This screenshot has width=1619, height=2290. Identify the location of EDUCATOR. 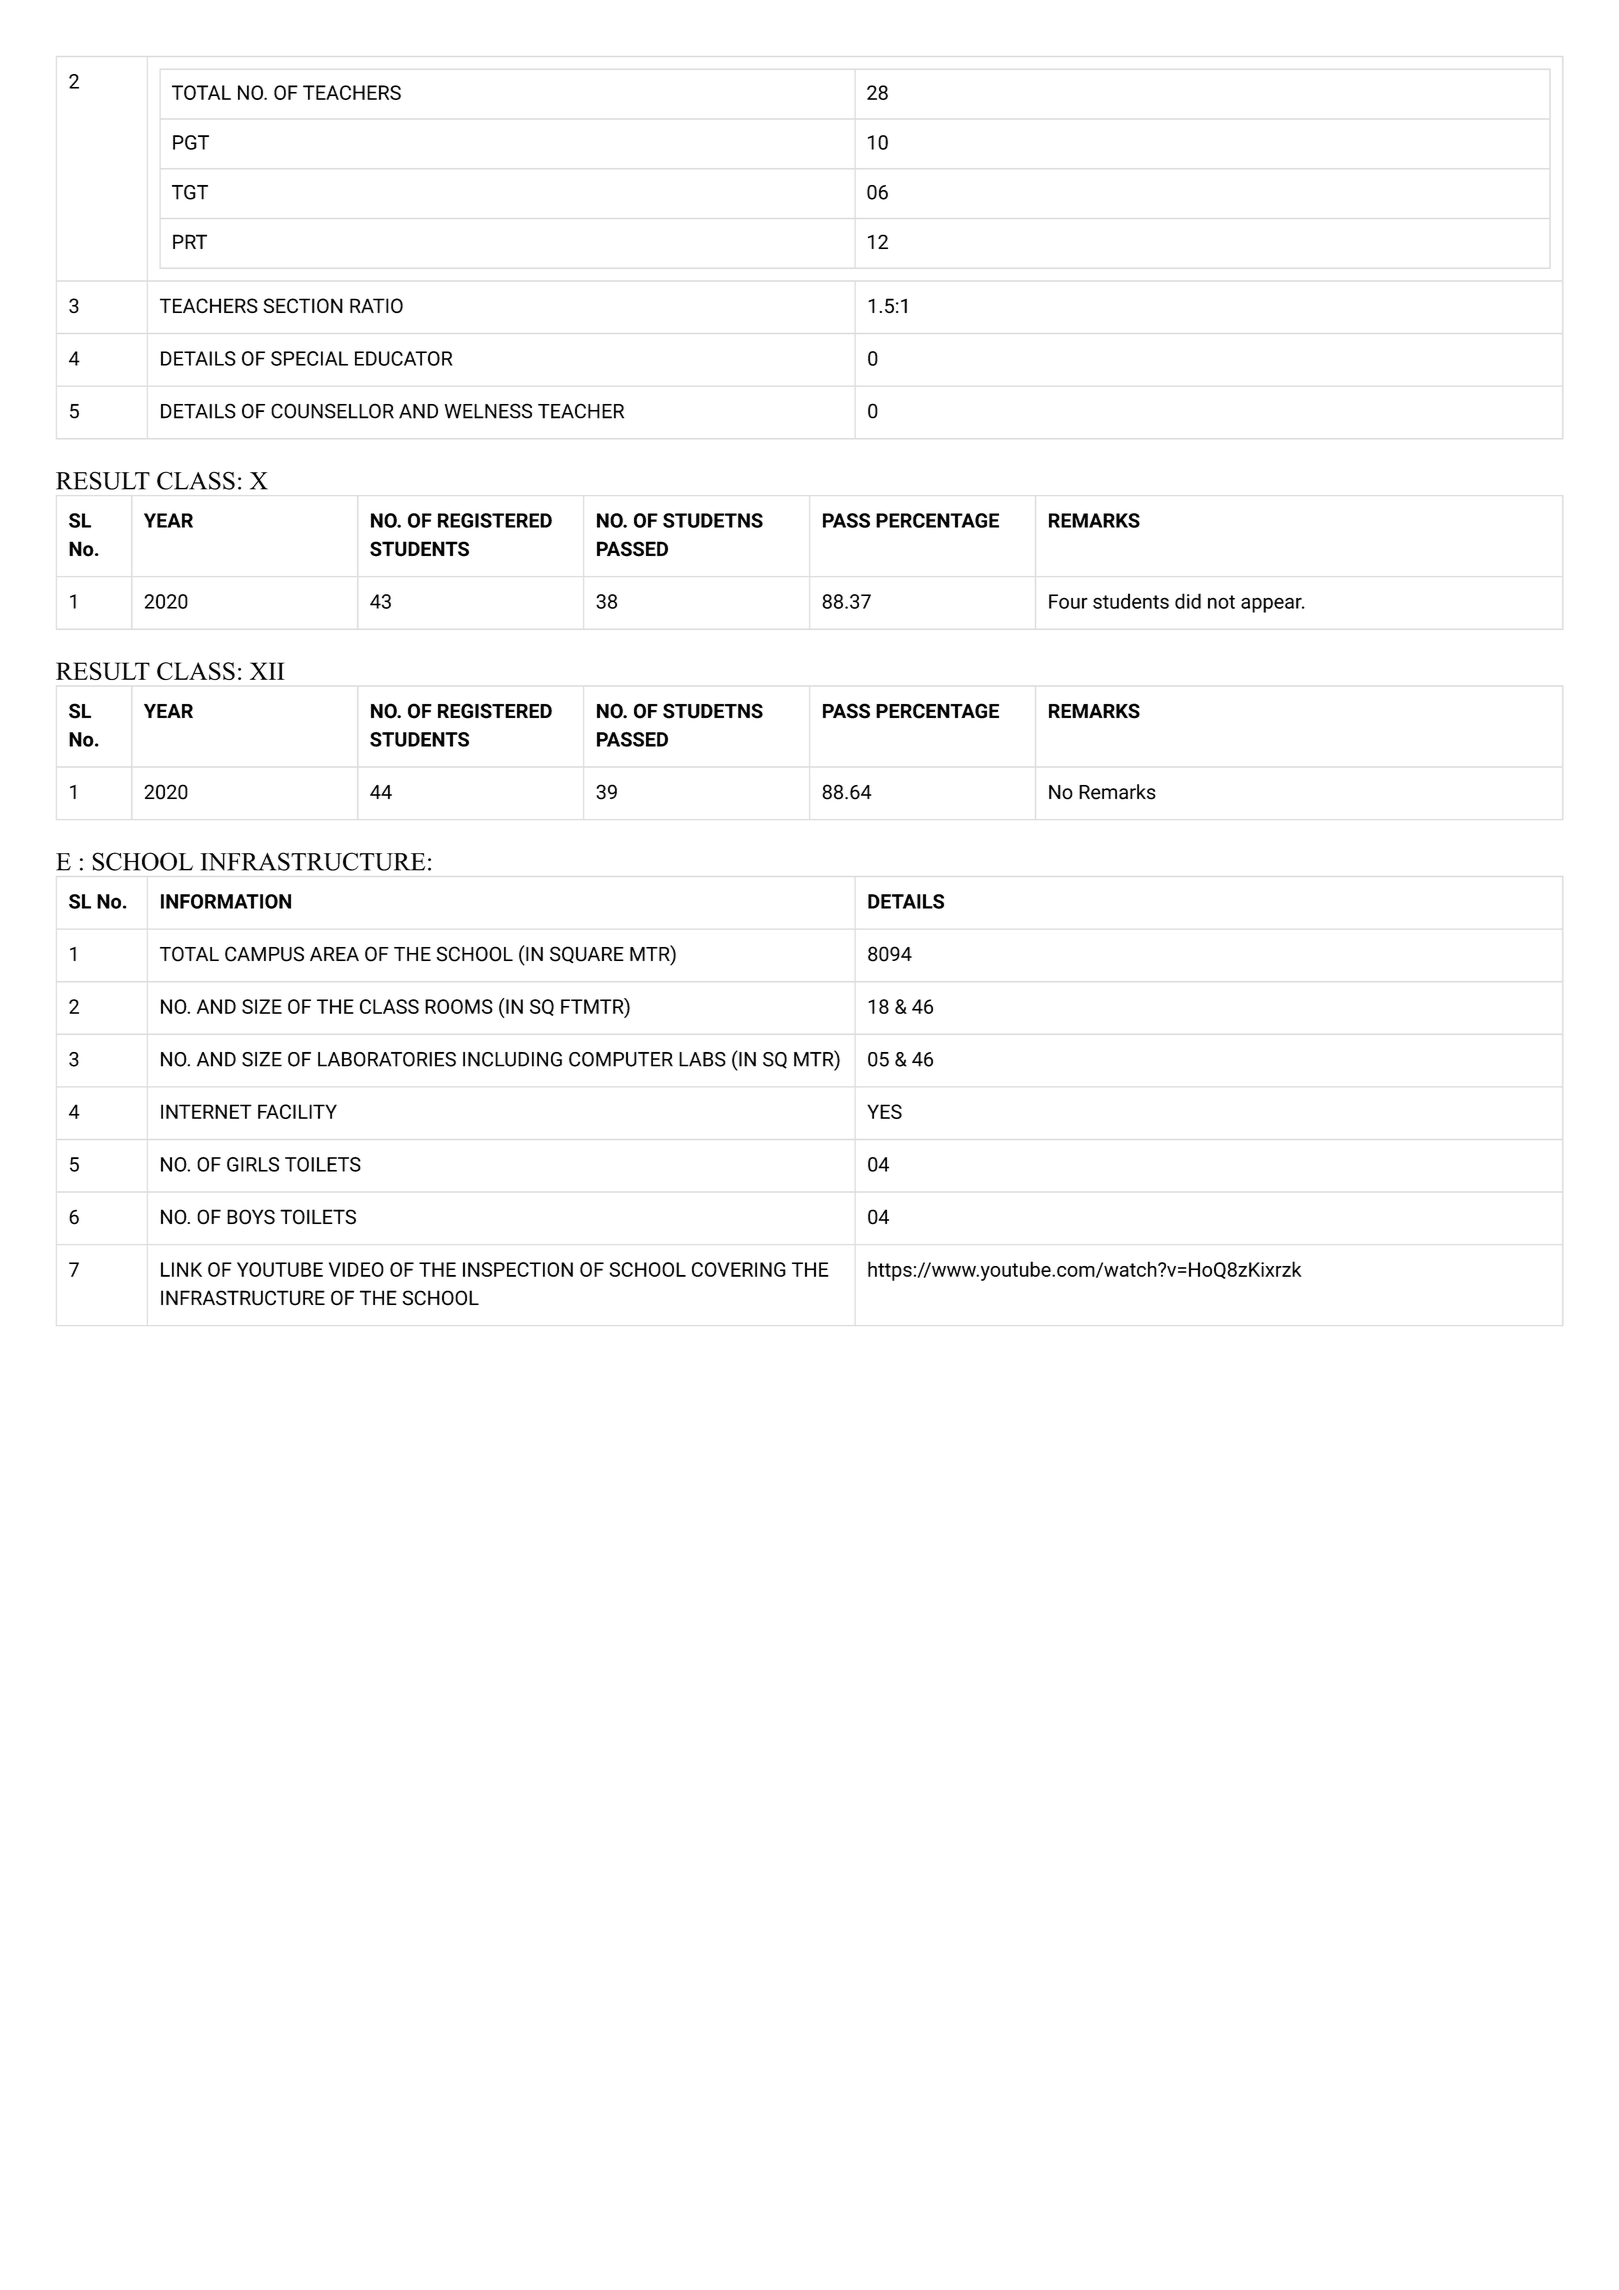
(404, 358).
